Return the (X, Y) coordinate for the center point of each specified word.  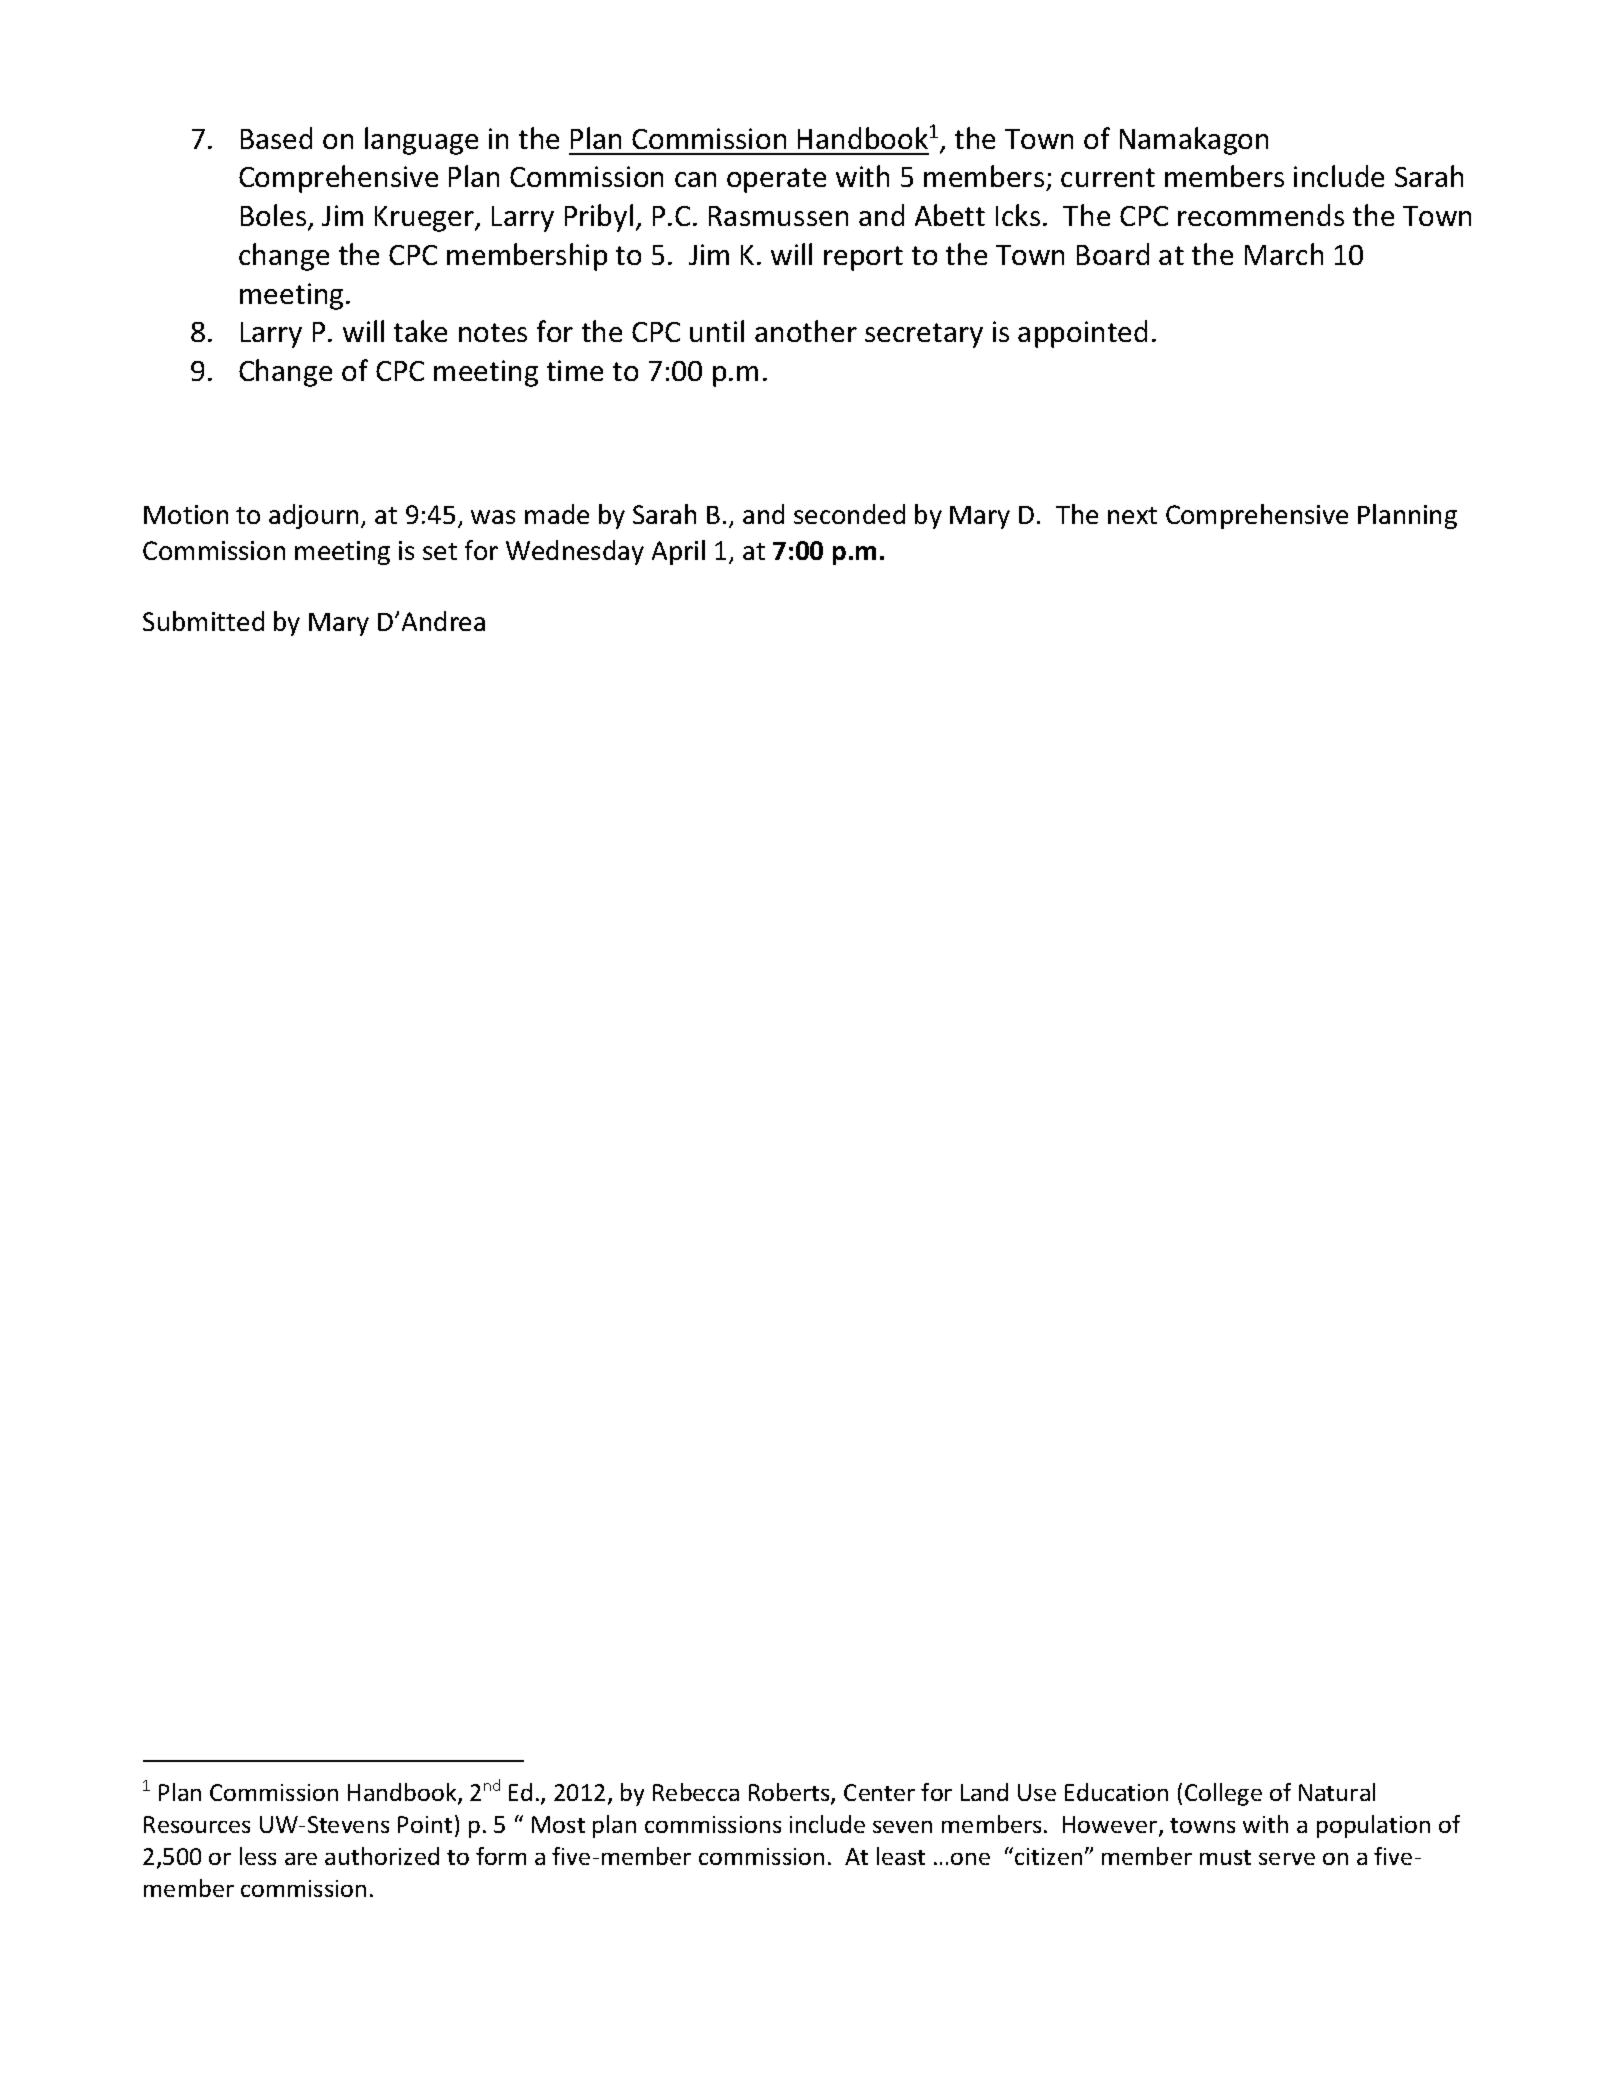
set (440, 551)
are (301, 1859)
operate (776, 180)
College (1223, 1794)
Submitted (203, 621)
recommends (1261, 215)
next (1132, 515)
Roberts (790, 1793)
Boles (275, 216)
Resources (197, 1824)
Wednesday (575, 552)
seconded (849, 514)
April (678, 552)
